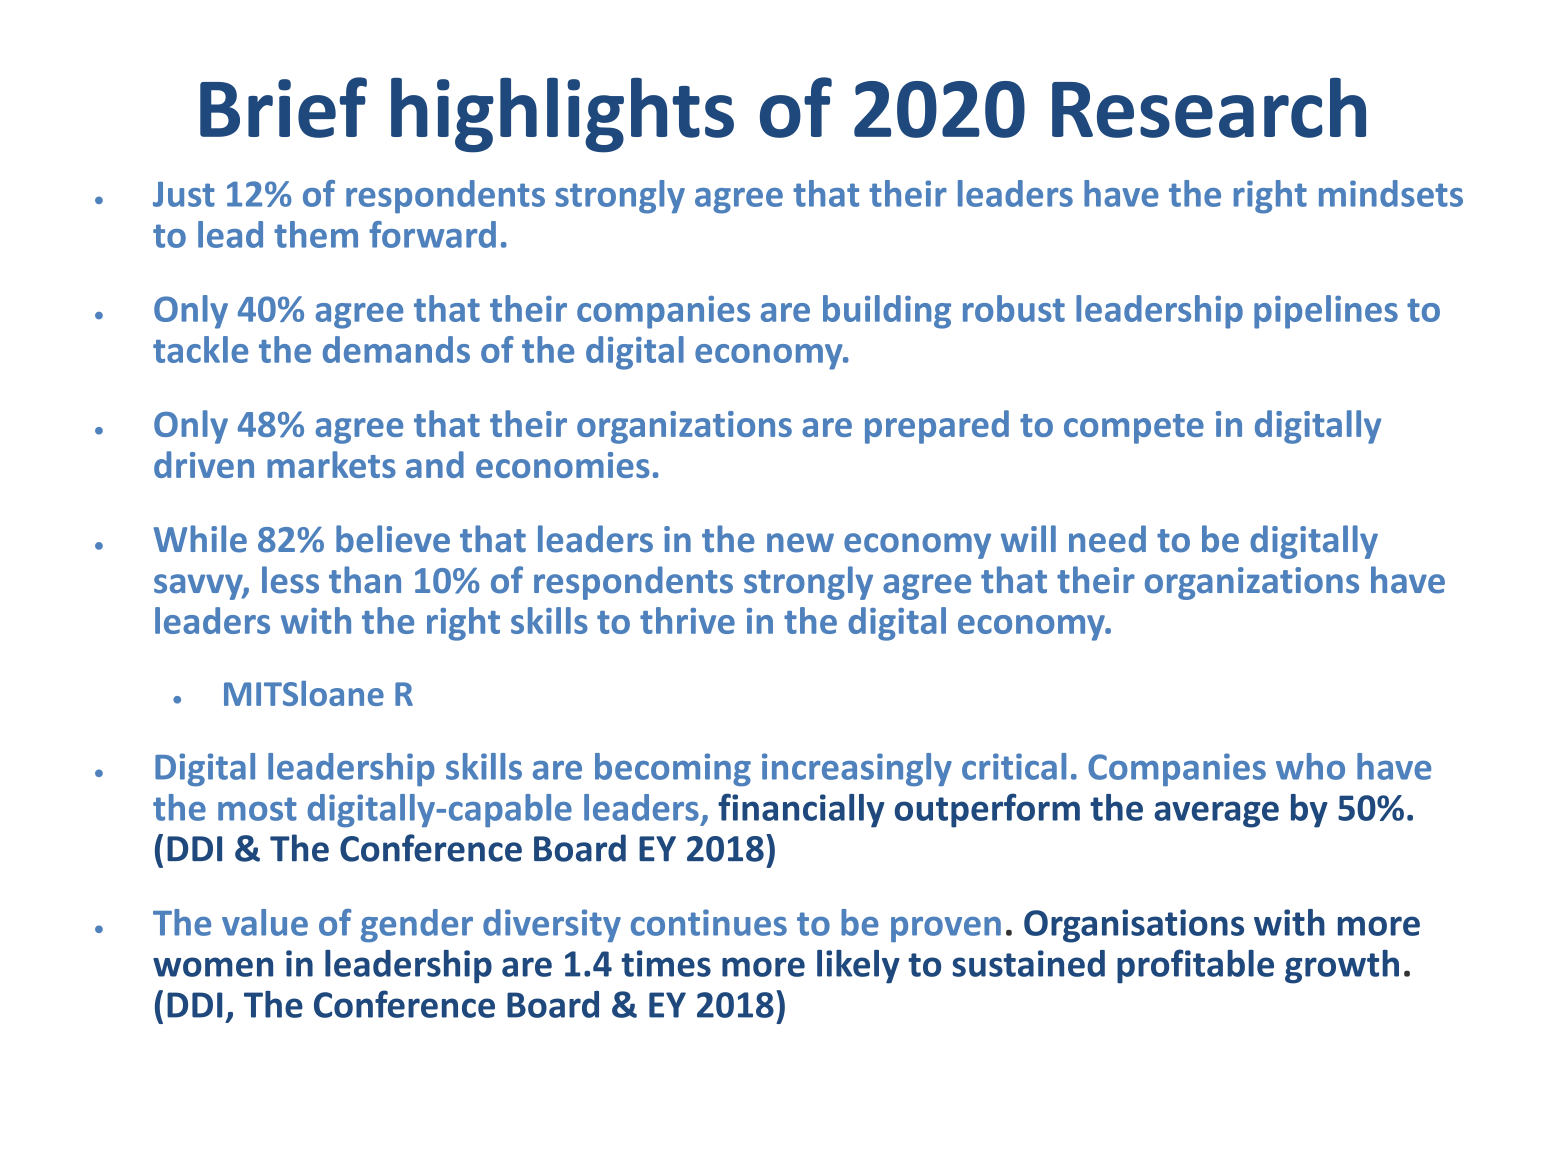 The image size is (1566, 1175). Describe the element at coordinates (800, 543) in the screenshot. I see `new` at that location.
